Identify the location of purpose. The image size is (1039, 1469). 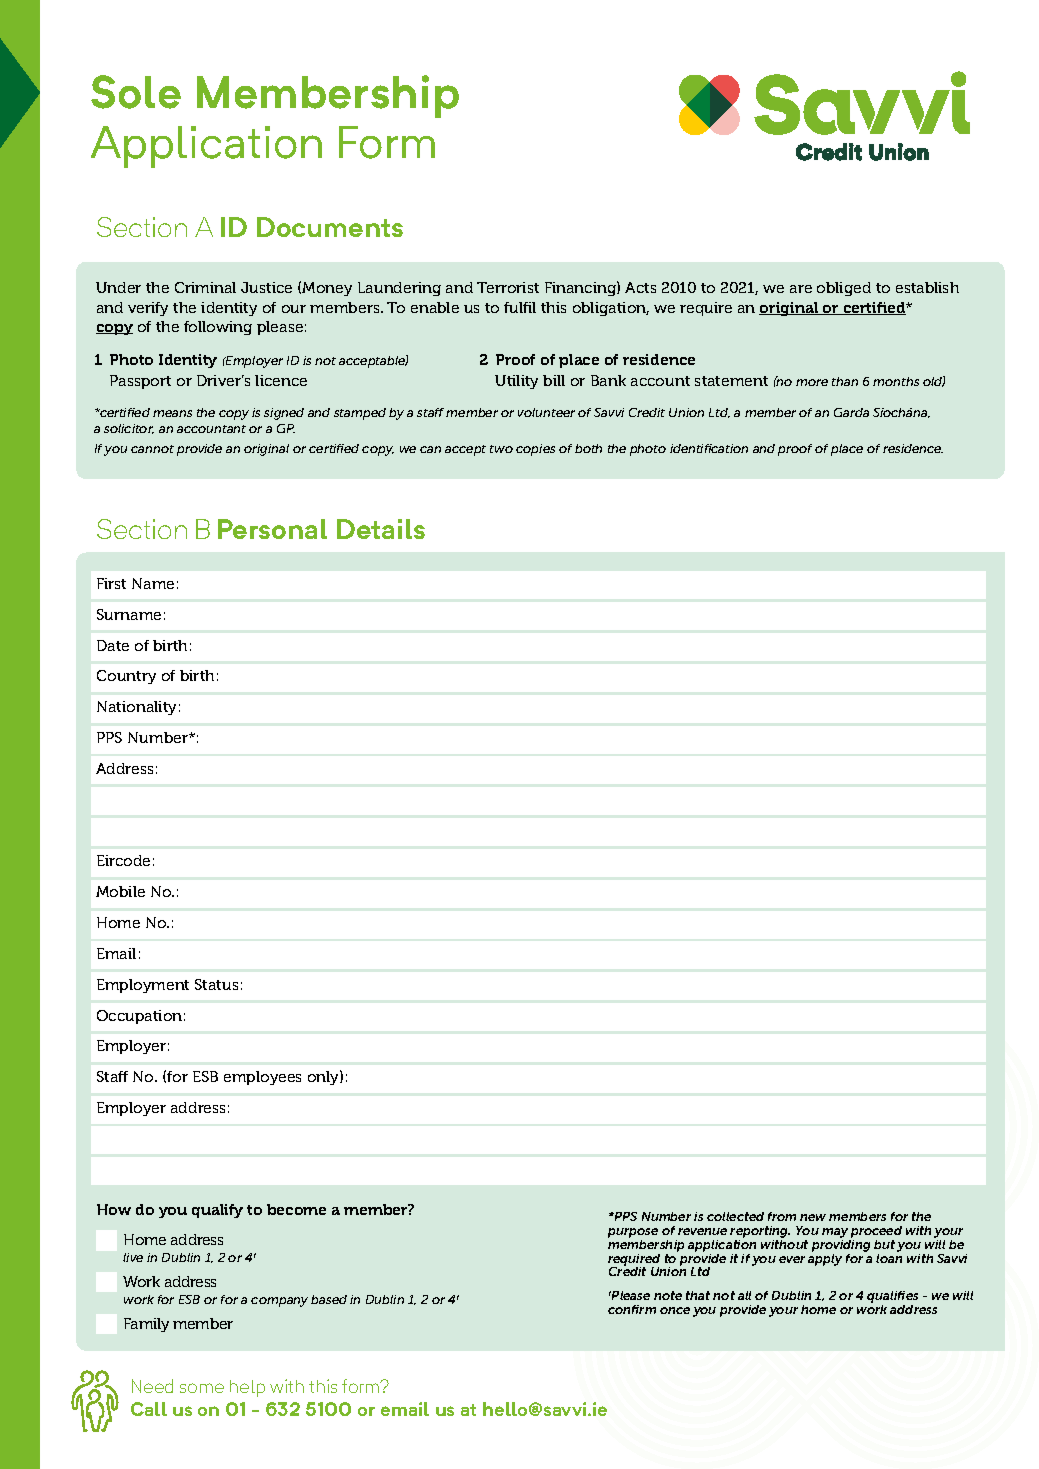
(633, 1233).
